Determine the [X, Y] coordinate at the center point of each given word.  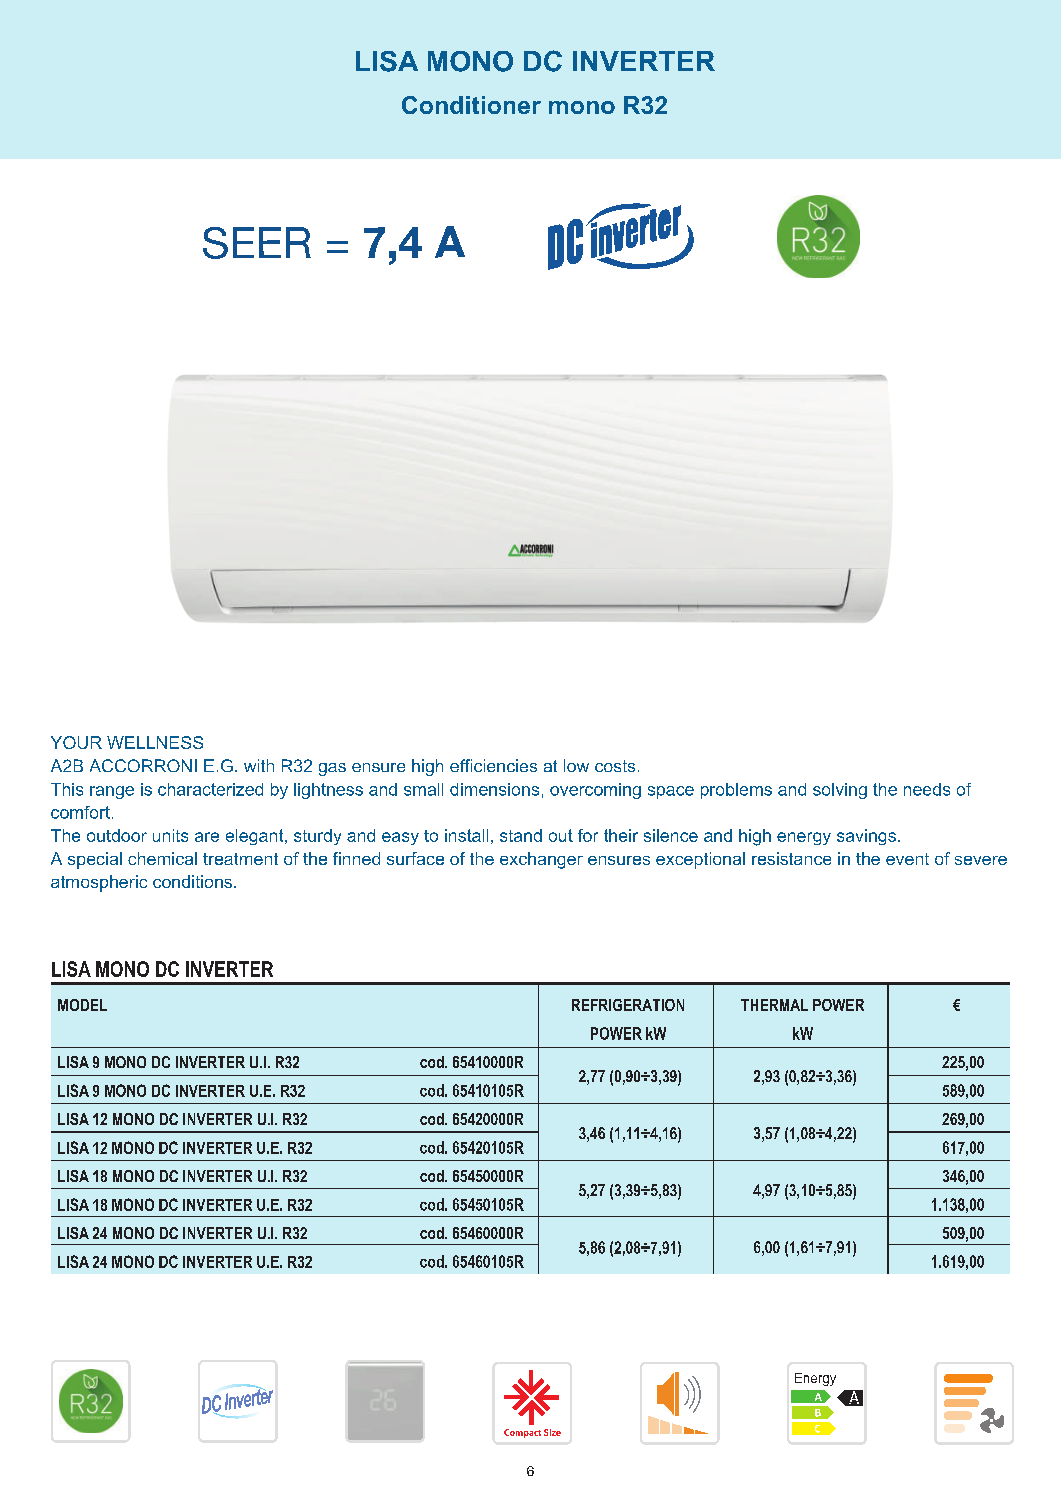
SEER [257, 243]
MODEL [82, 1005]
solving [840, 791]
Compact [522, 1433]
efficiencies [493, 765]
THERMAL [774, 1005]
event [907, 859]
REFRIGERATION [628, 1005]
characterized [210, 789]
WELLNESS [155, 742]
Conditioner [471, 105]
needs [927, 789]
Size [552, 1432]
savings [866, 837]
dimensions [494, 789]
